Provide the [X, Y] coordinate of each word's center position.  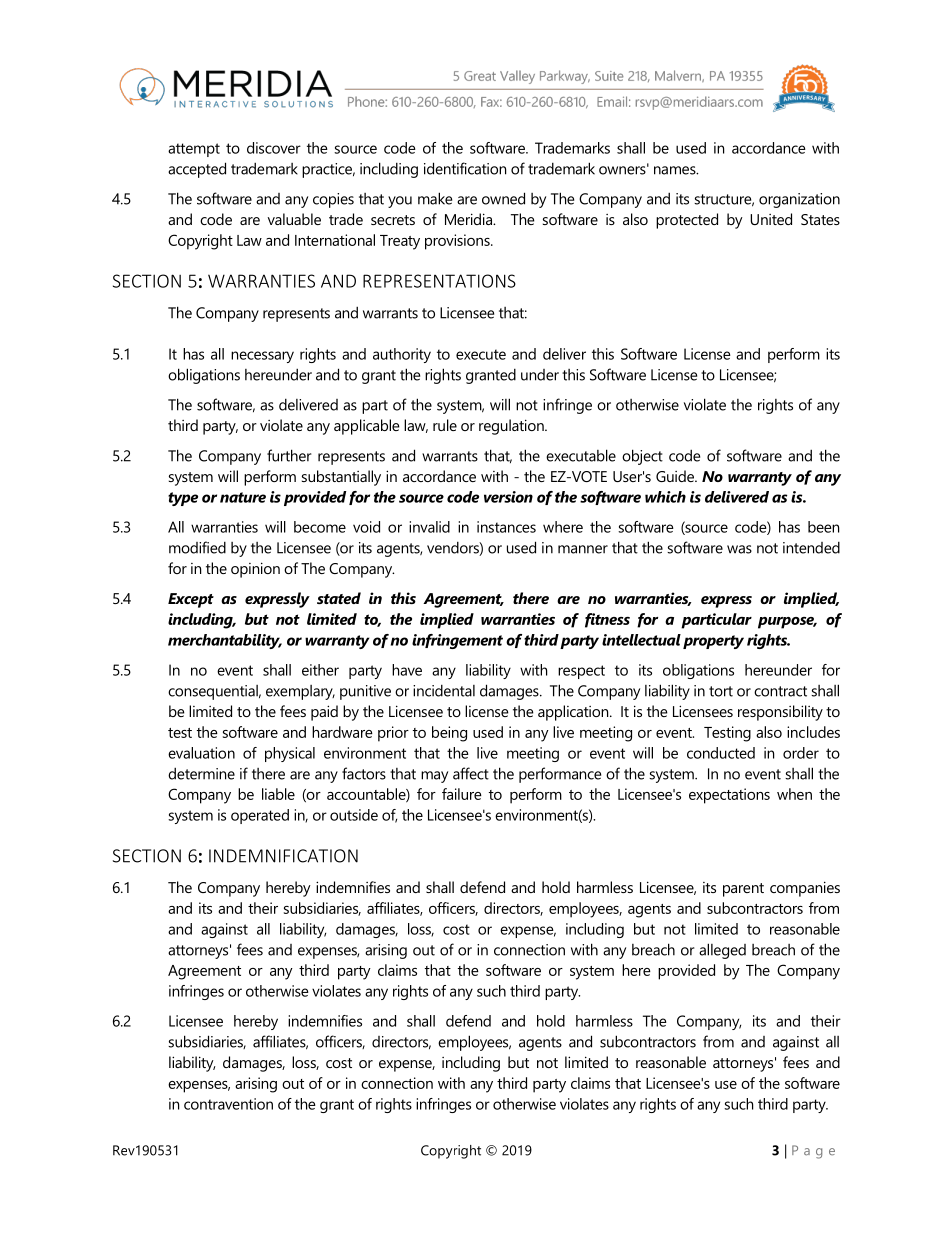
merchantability [225, 641]
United [771, 219]
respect [581, 672]
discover [274, 148]
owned [503, 198]
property [713, 642]
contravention [228, 1104]
